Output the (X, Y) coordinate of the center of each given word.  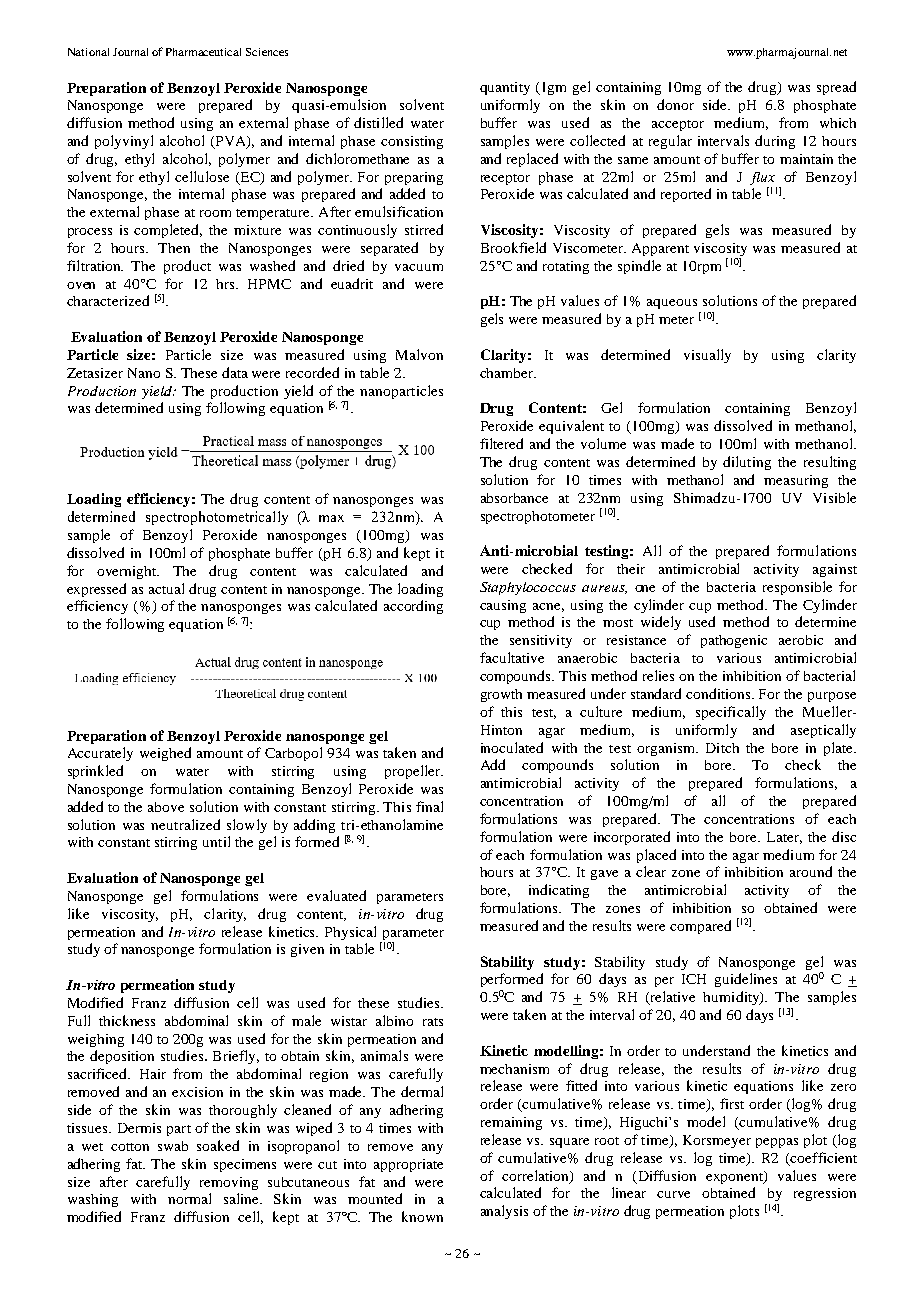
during (775, 142)
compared (700, 927)
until (216, 841)
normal (189, 1198)
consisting (412, 142)
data (235, 372)
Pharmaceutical (203, 52)
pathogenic (734, 641)
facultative (512, 657)
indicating (559, 891)
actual (166, 588)
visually (707, 356)
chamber (508, 373)
